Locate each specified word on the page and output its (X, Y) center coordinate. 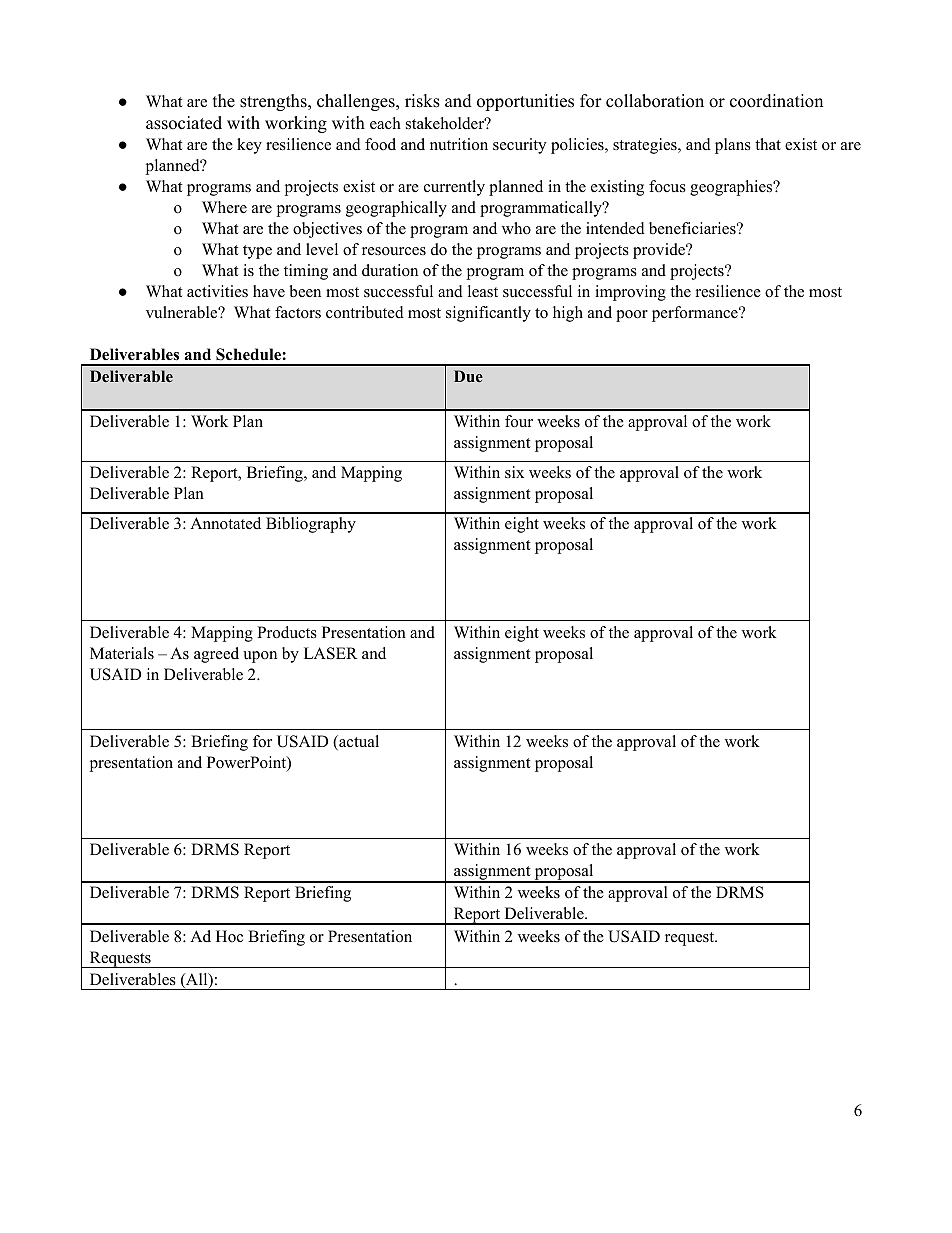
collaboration (655, 101)
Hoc (229, 936)
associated (184, 123)
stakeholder (446, 123)
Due (468, 376)
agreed (216, 655)
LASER (331, 653)
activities (217, 291)
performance (696, 314)
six (514, 472)
